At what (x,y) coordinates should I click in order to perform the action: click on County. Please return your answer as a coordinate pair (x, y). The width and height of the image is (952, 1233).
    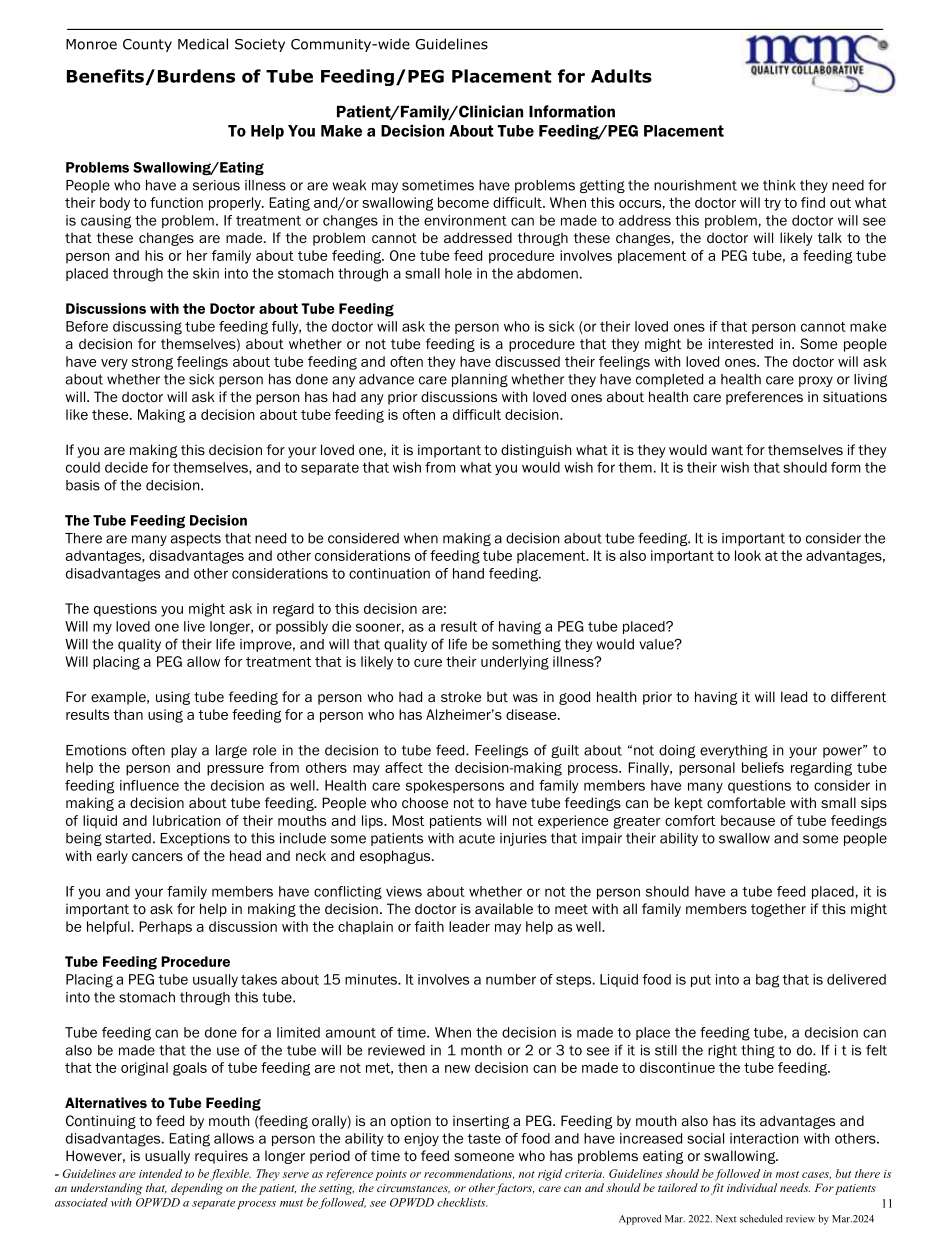
    Looking at the image, I should click on (147, 45).
